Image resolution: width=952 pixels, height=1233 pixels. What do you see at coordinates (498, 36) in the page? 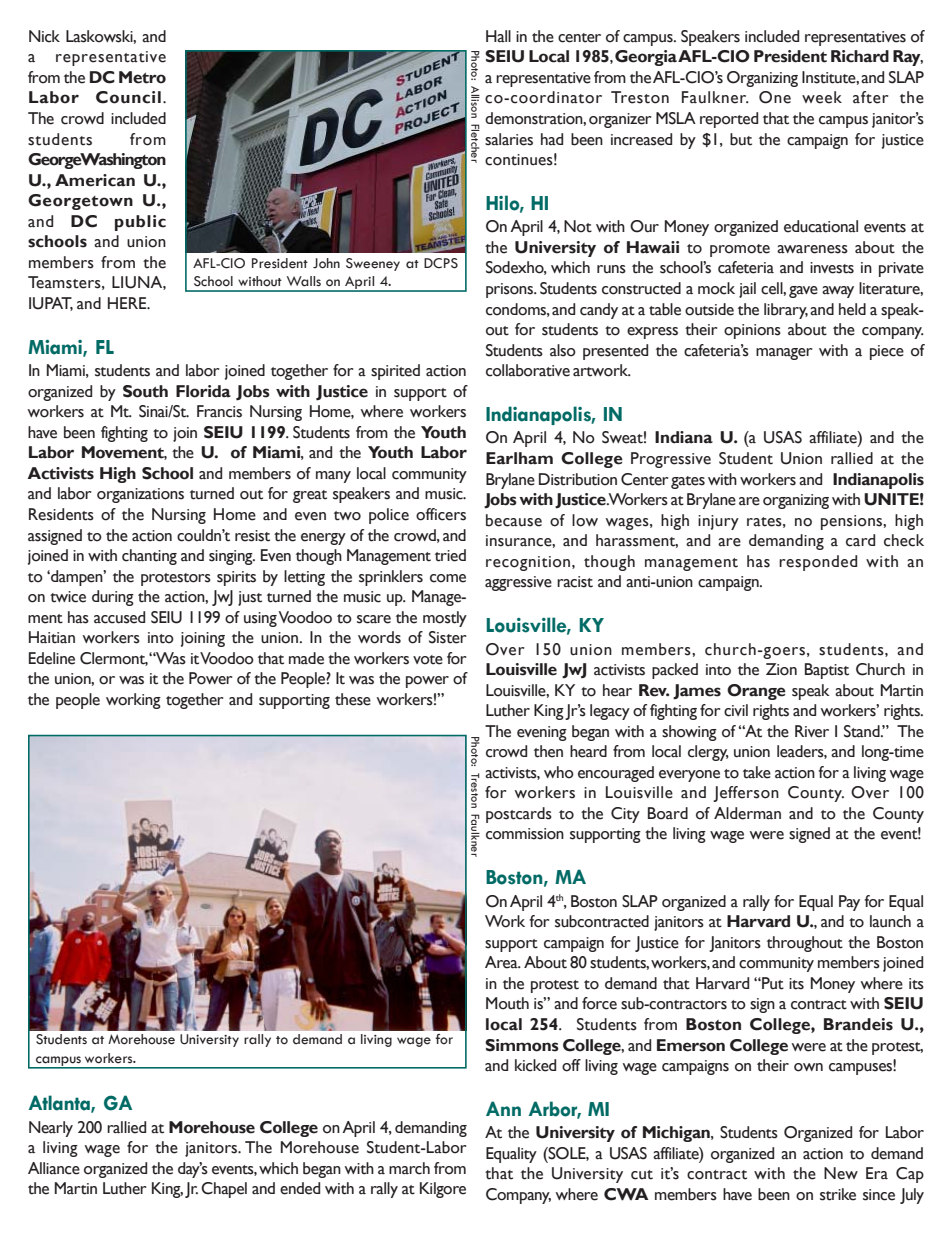
I see `Hall` at bounding box center [498, 36].
